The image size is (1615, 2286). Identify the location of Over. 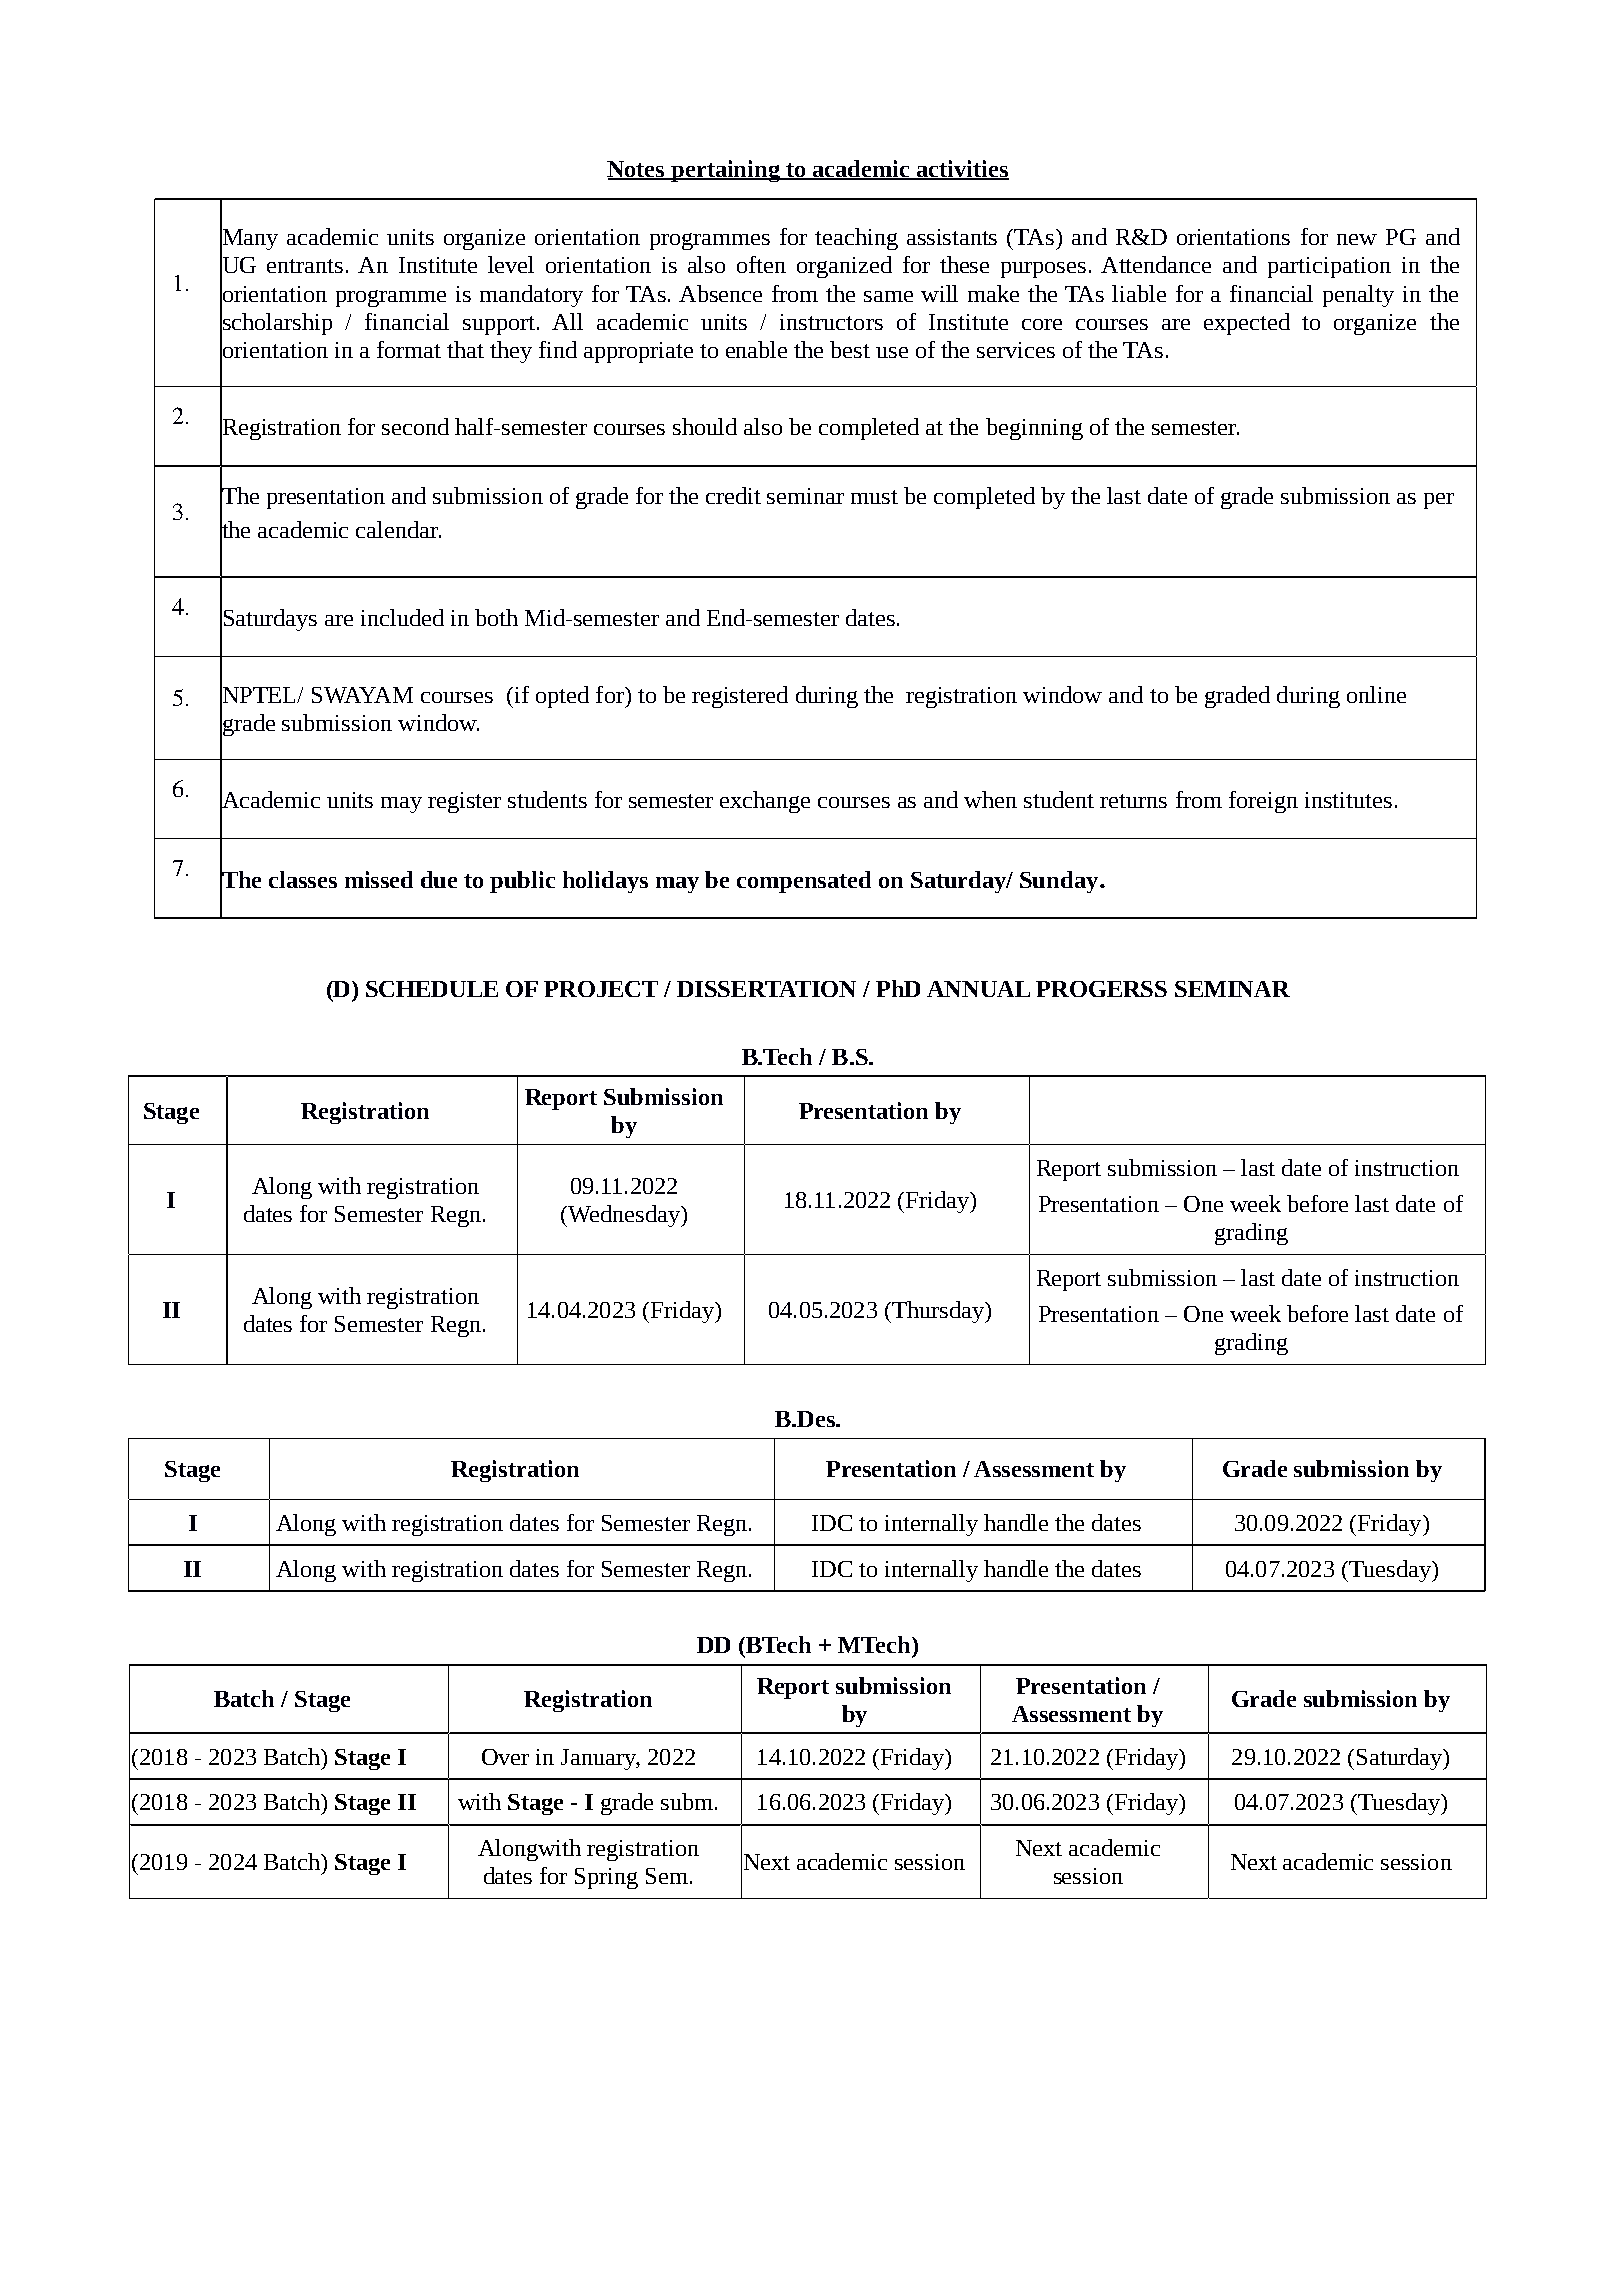
(505, 1757).
